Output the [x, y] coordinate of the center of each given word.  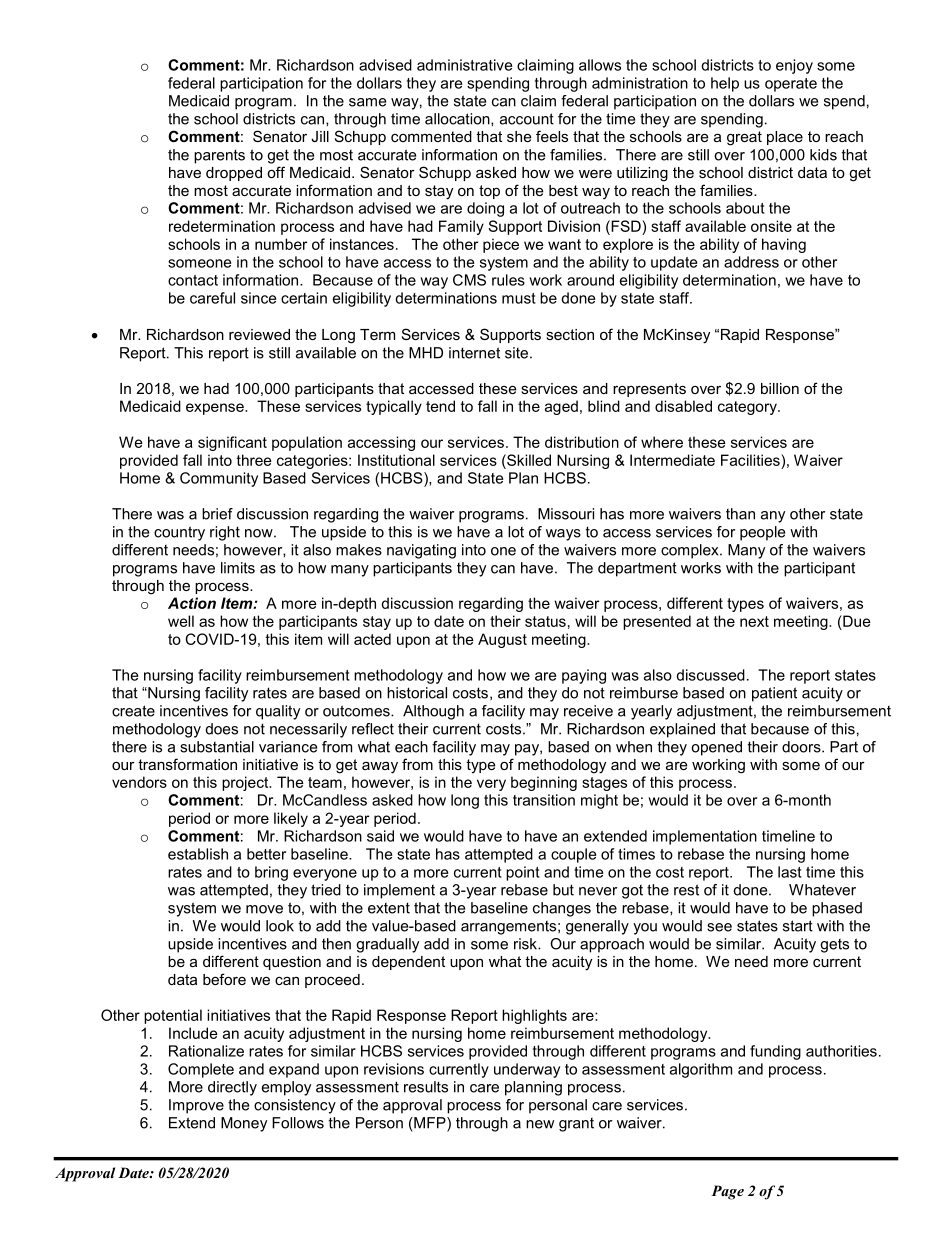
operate [791, 85]
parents [219, 156]
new [540, 1124]
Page [727, 1192]
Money [244, 1124]
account [527, 119]
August [502, 640]
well [181, 621]
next [754, 621]
